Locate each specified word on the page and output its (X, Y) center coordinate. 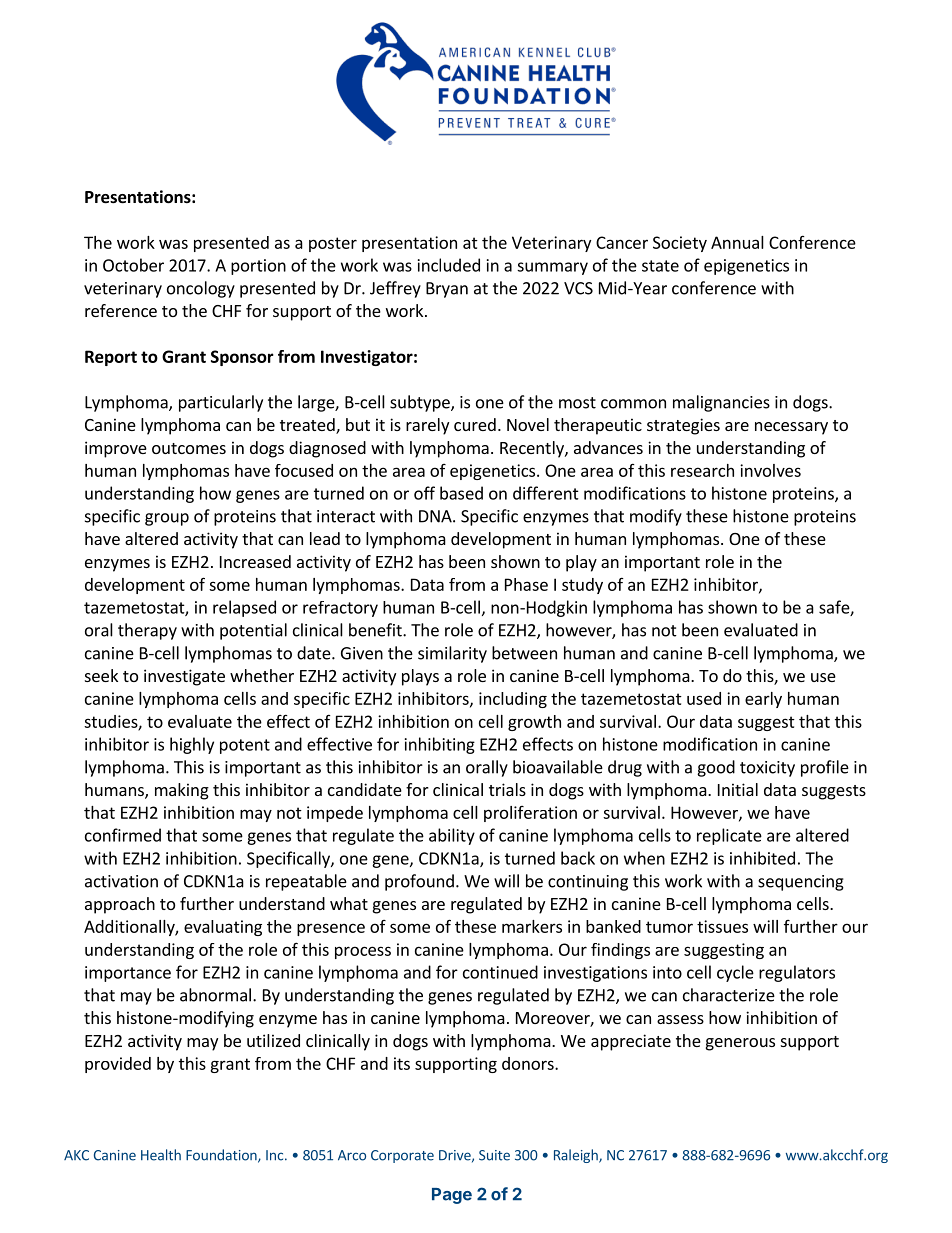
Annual (737, 242)
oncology (201, 289)
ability (452, 836)
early (763, 700)
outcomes (189, 448)
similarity (452, 654)
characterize (729, 995)
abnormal (215, 995)
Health (161, 1155)
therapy (147, 631)
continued (500, 972)
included (449, 265)
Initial (738, 789)
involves (770, 470)
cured (475, 424)
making (182, 791)
